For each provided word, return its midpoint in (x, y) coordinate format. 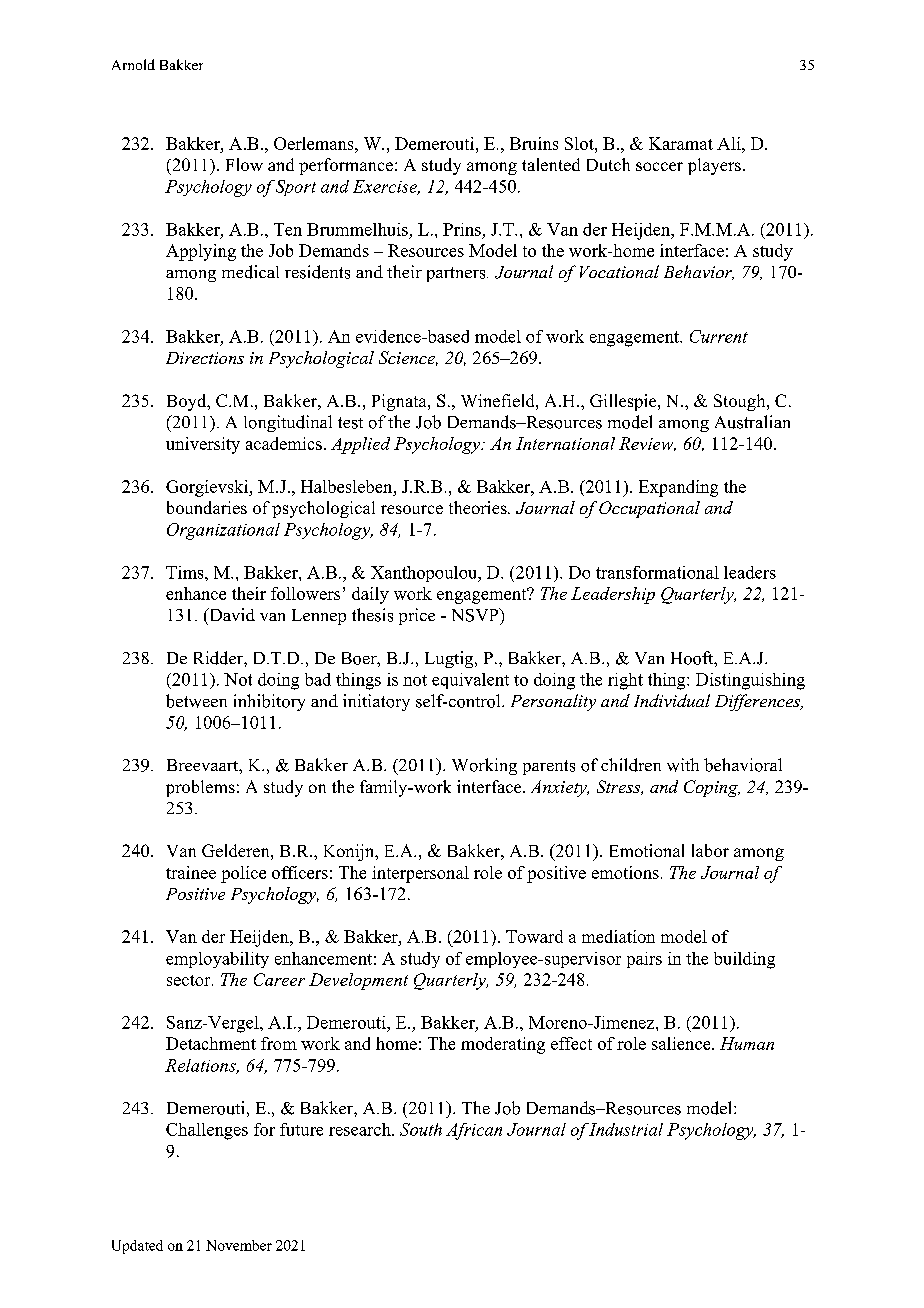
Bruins (534, 143)
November (239, 1245)
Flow (244, 164)
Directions (205, 358)
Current (719, 336)
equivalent (470, 681)
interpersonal (420, 874)
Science (408, 358)
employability (217, 960)
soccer (659, 166)
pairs (644, 960)
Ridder (219, 658)
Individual (672, 700)
